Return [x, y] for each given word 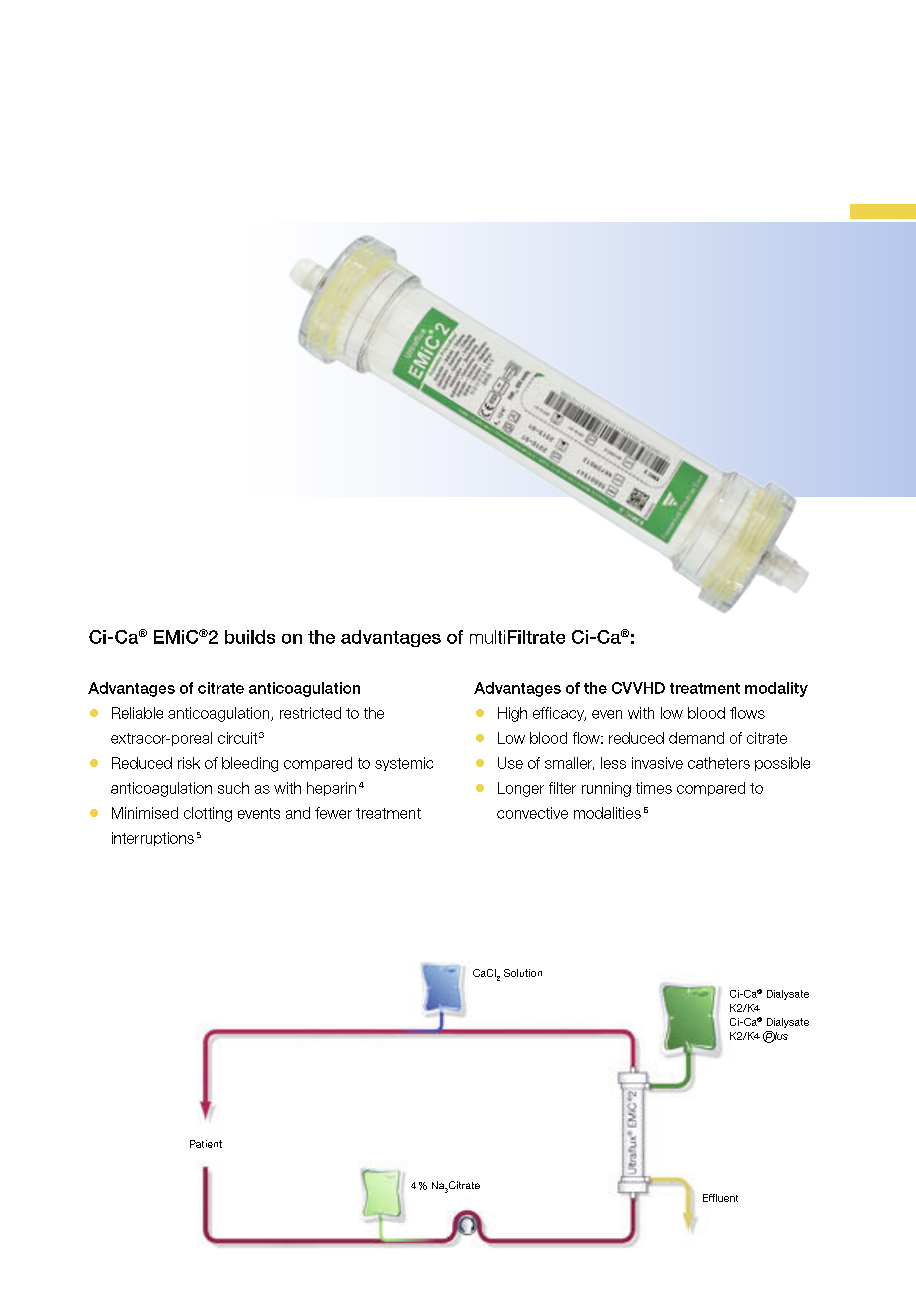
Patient [206, 1144]
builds [250, 637]
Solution [523, 973]
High [512, 714]
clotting [208, 814]
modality [776, 689]
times [654, 788]
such [233, 788]
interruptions [153, 839]
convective [532, 813]
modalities [607, 813]
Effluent [720, 1198]
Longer [521, 789]
